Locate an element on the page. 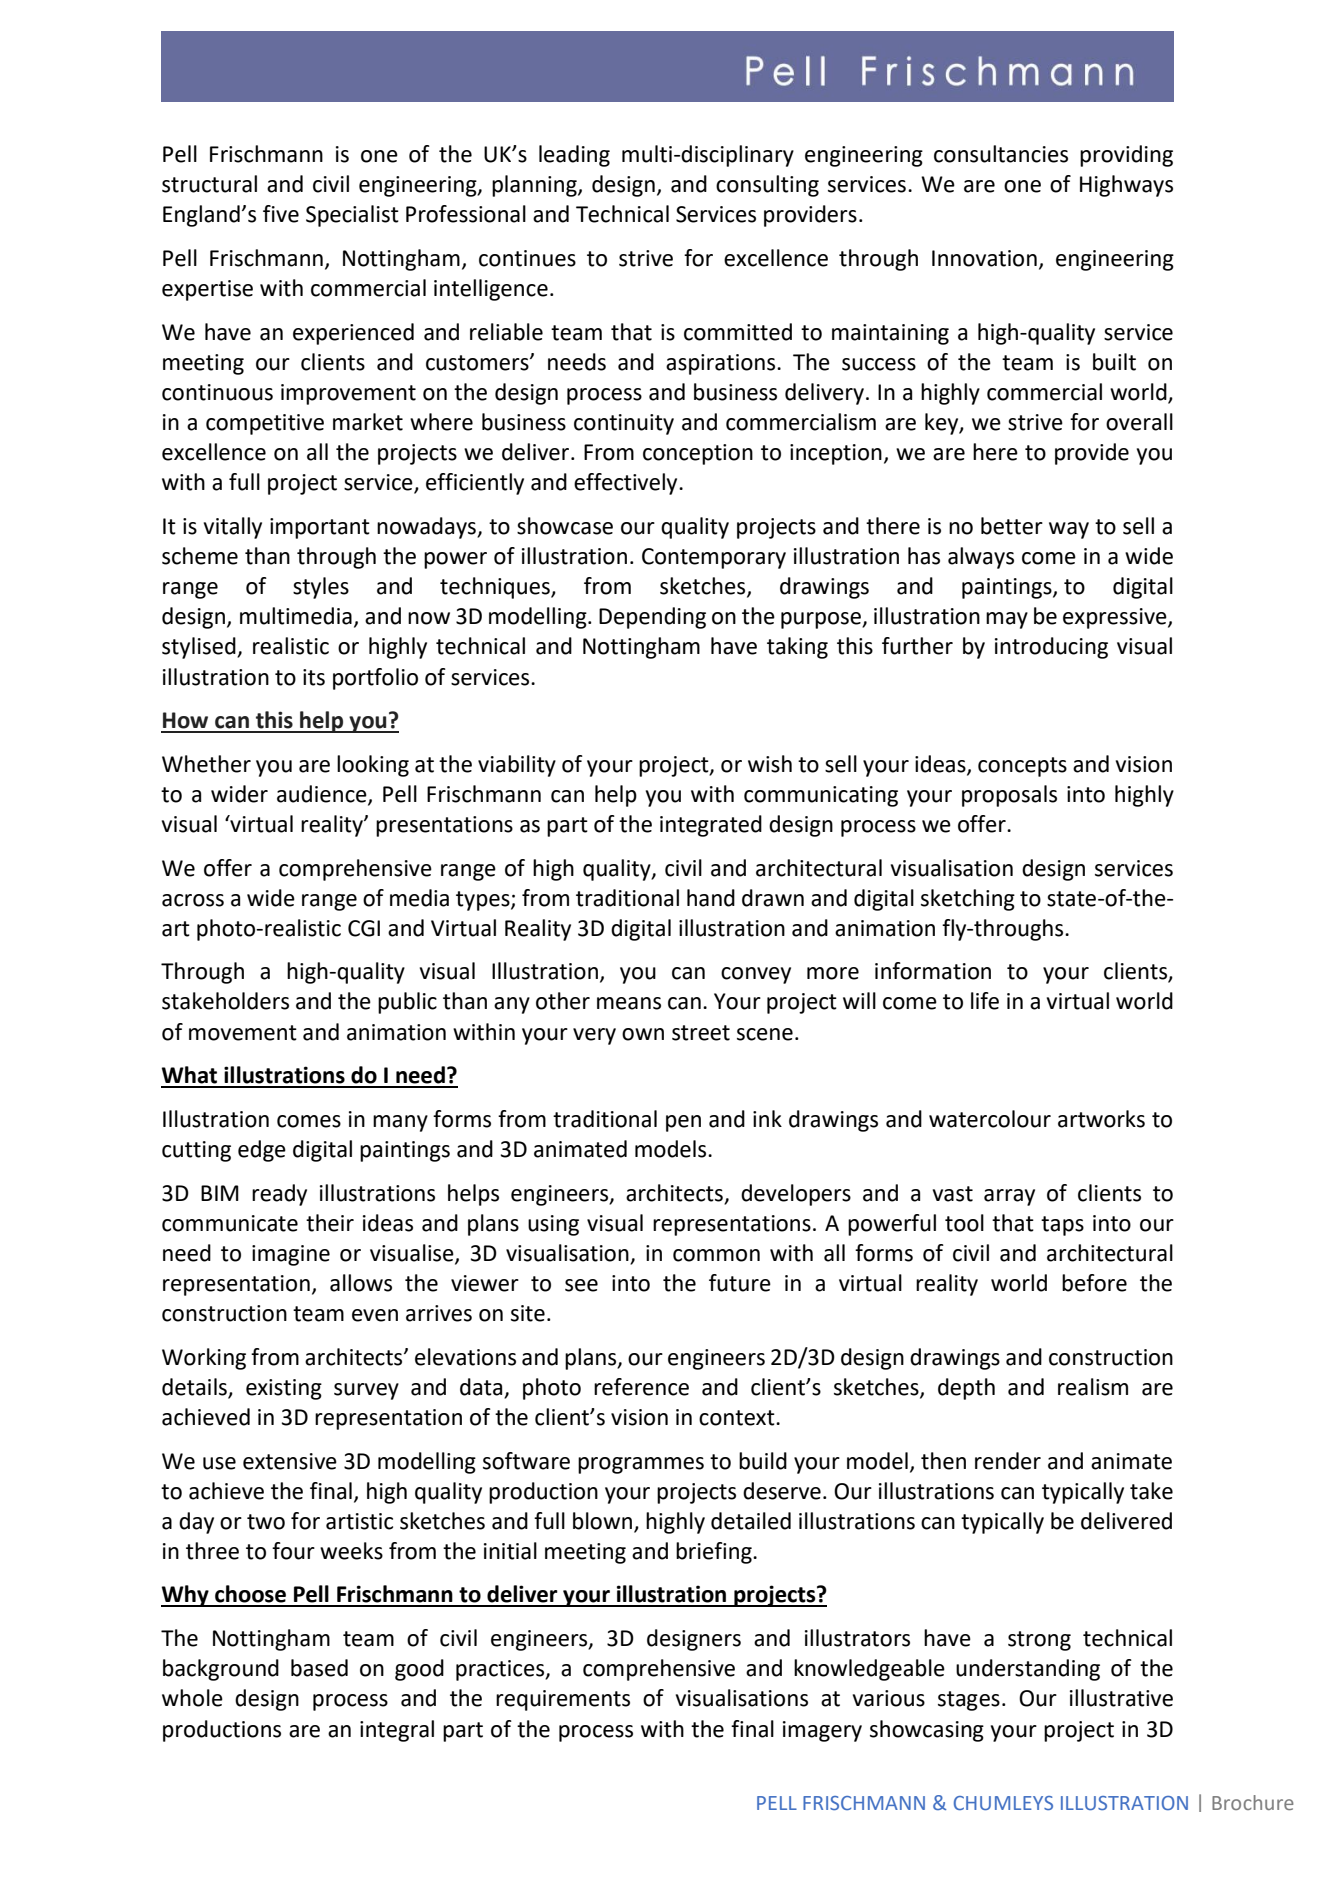 The height and width of the image is (1889, 1335). based is located at coordinates (319, 1668).
